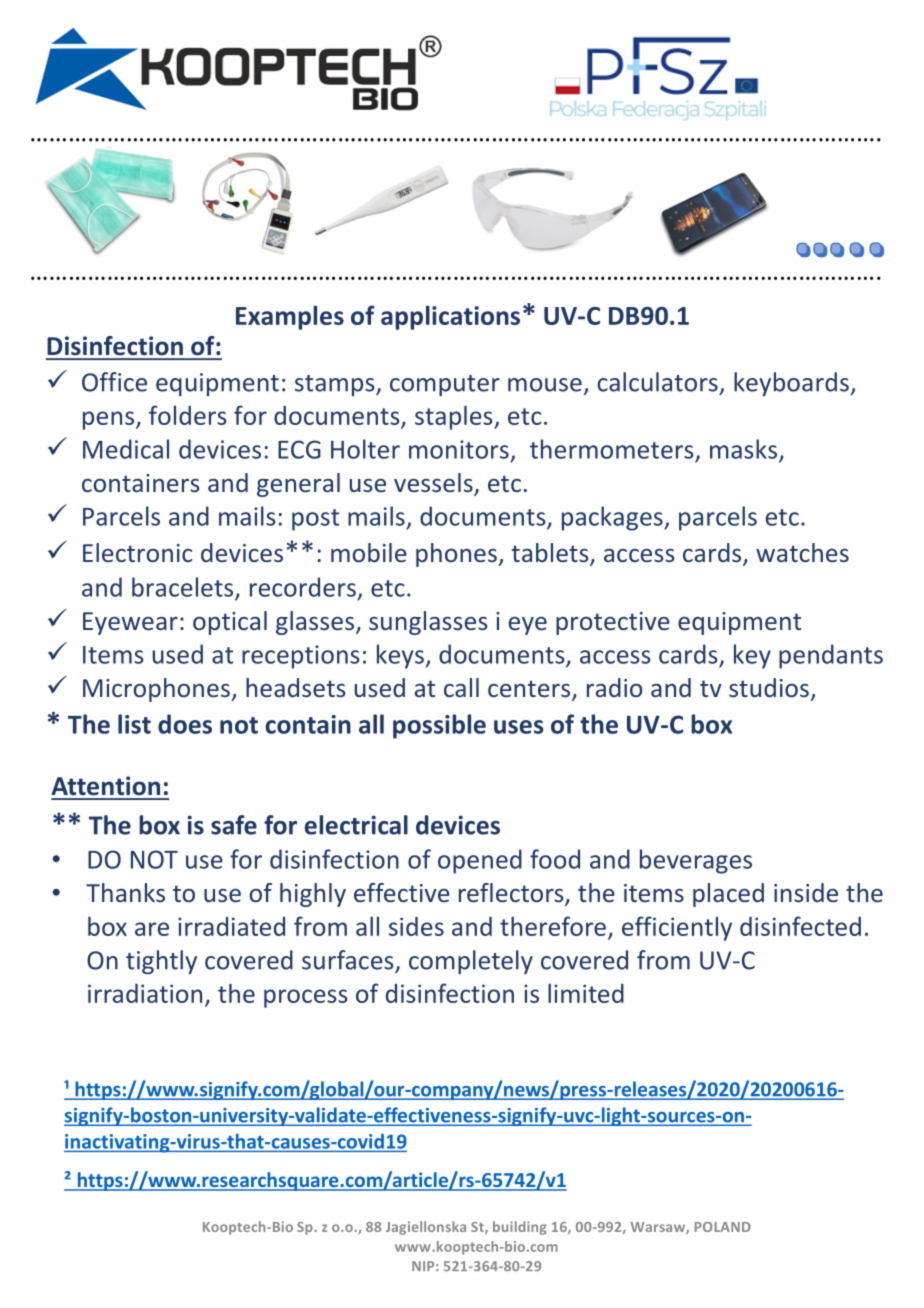 The image size is (924, 1308). Describe the element at coordinates (400, 656) in the screenshot. I see `keys` at that location.
